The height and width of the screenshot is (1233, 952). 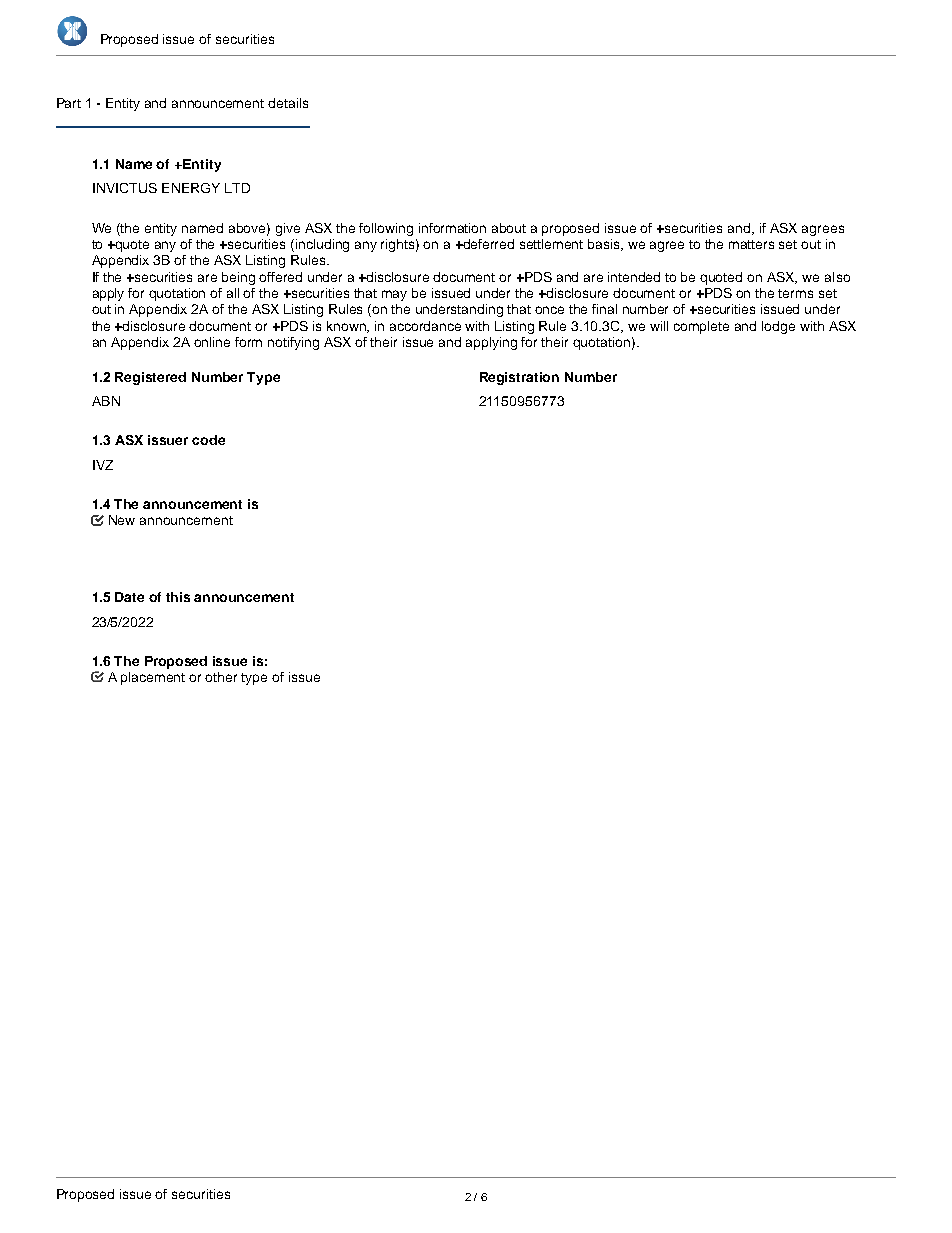 I want to click on deferred, so click(x=488, y=244).
